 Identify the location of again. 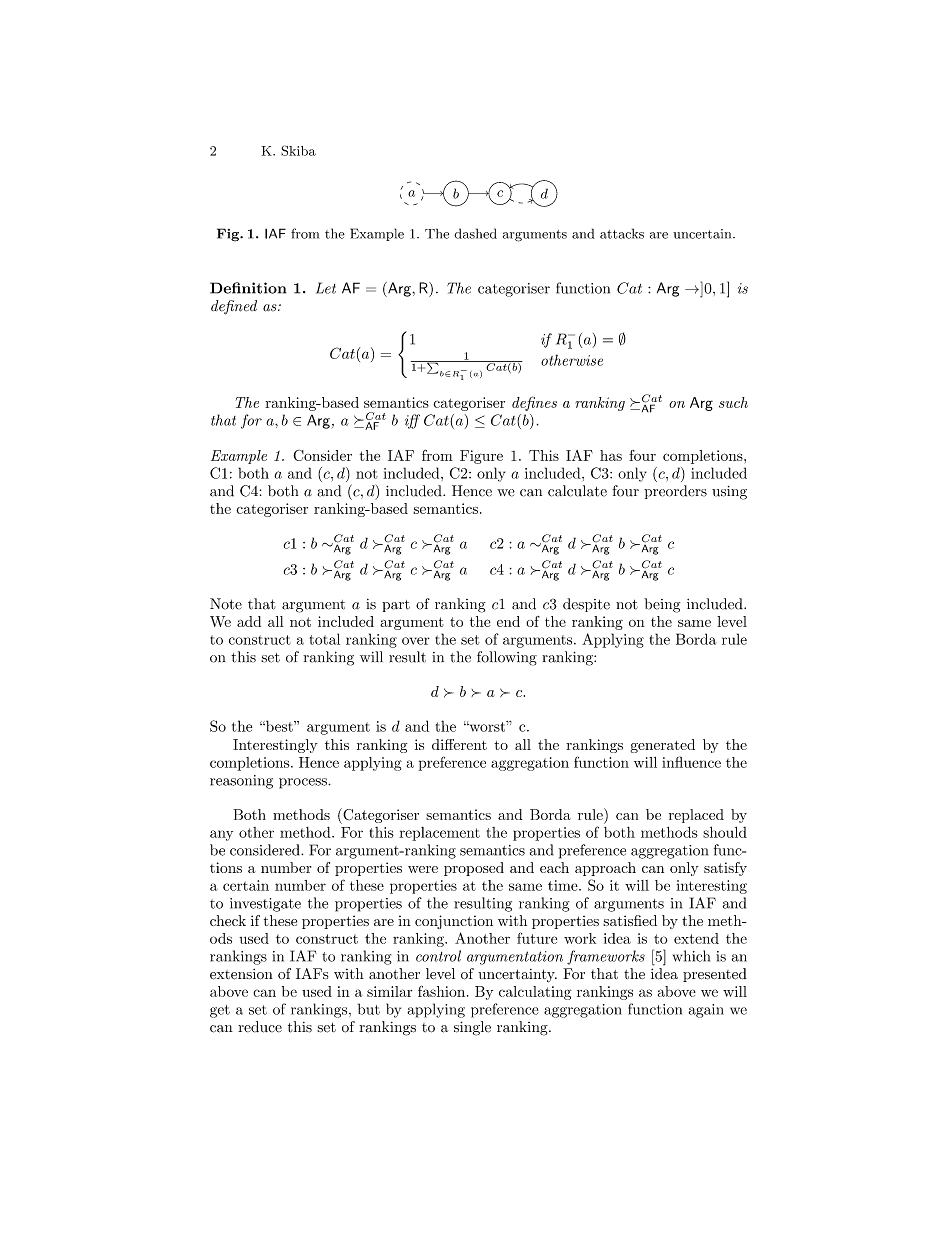
(706, 1011).
